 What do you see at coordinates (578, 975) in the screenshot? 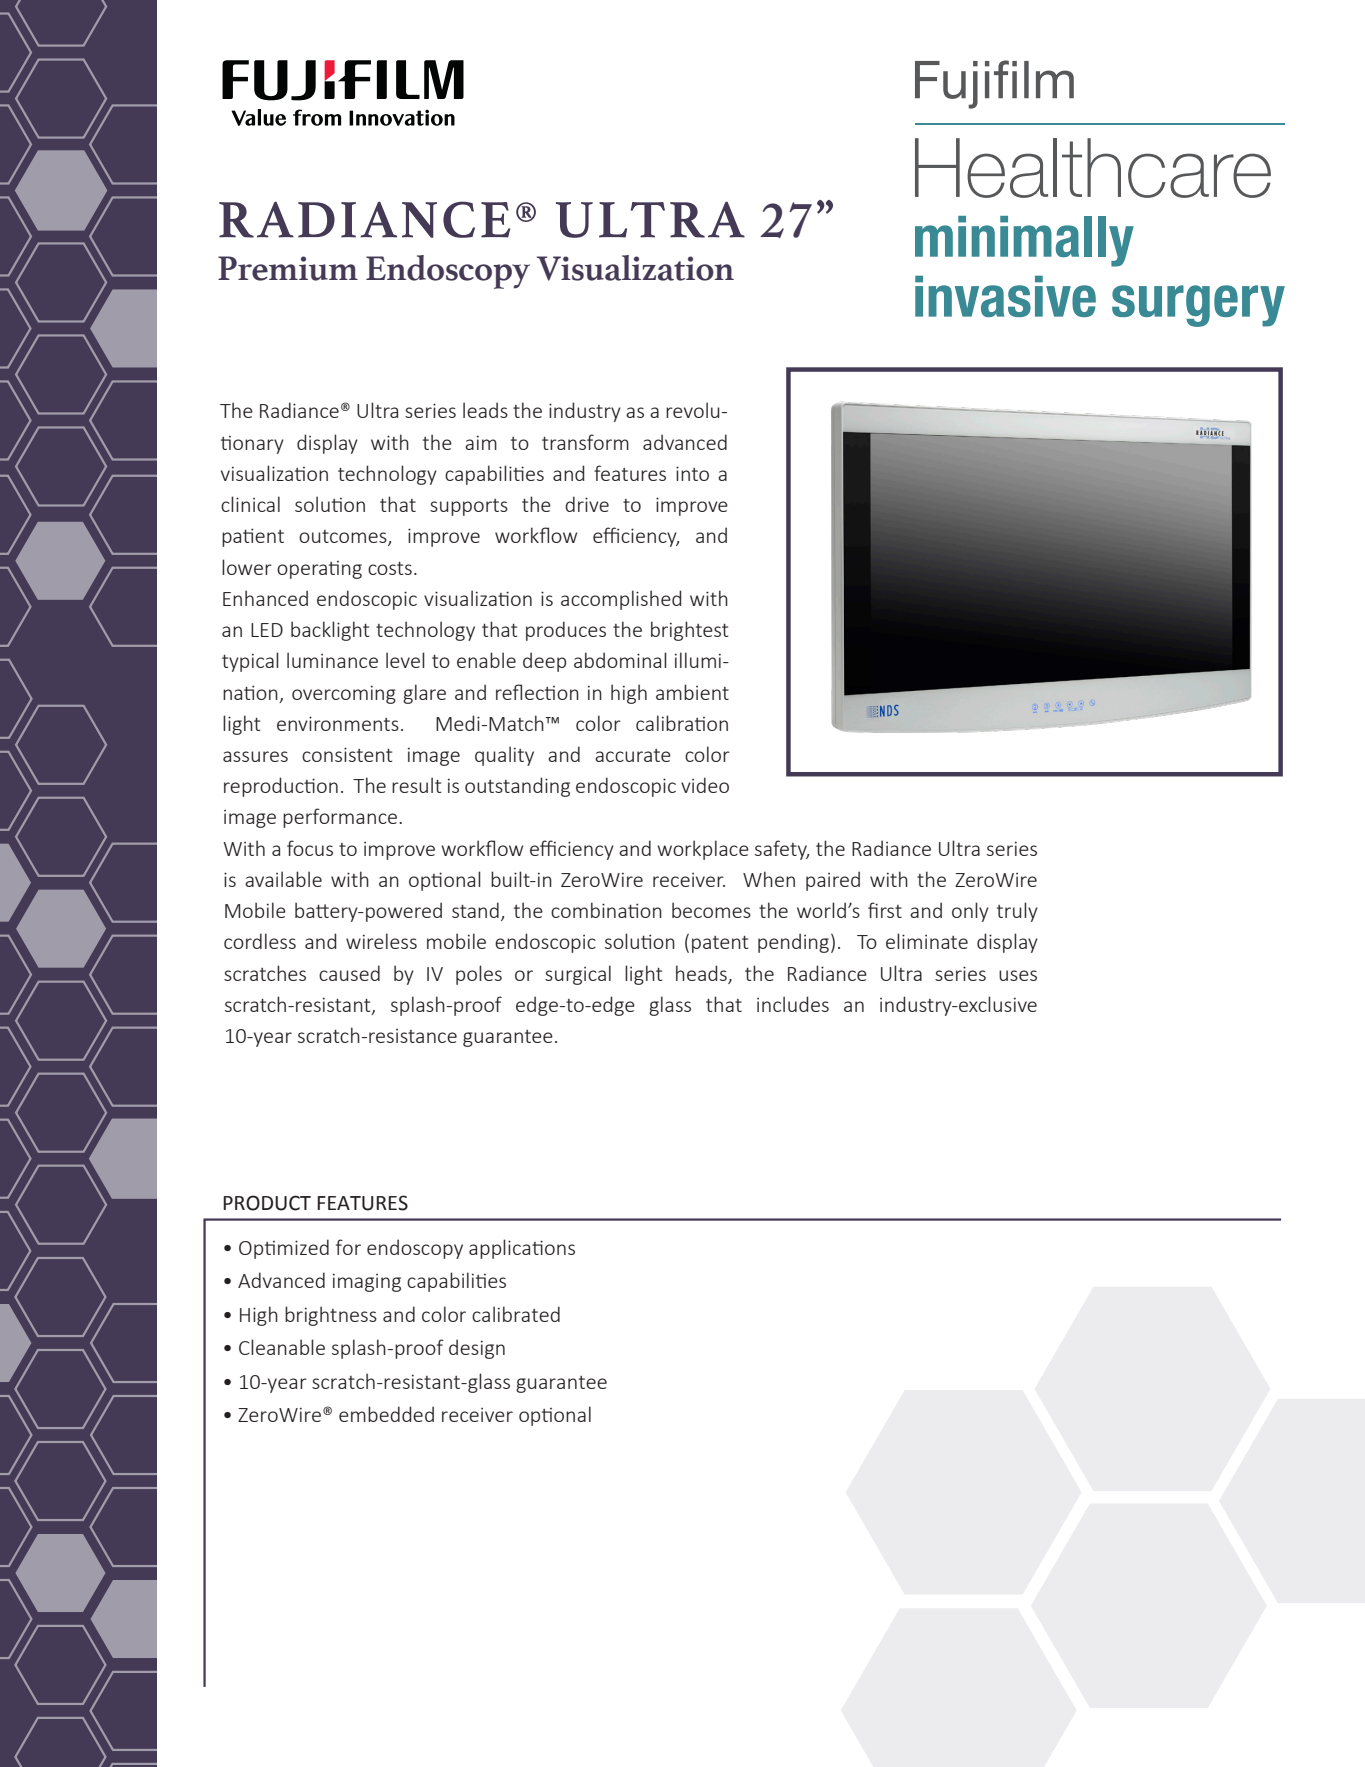
I see `surgical` at bounding box center [578, 975].
